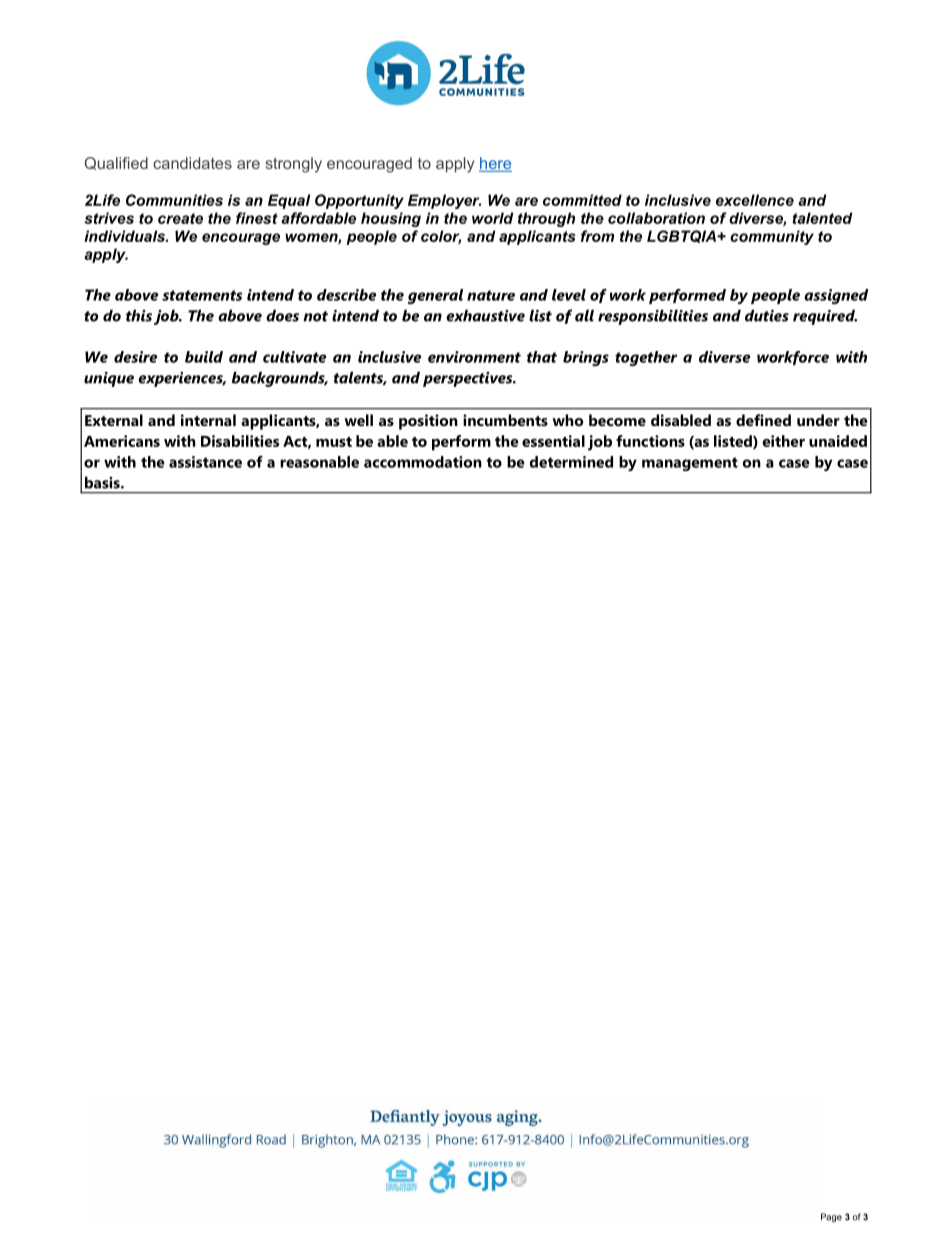 Image resolution: width=952 pixels, height=1233 pixels. Describe the element at coordinates (553, 441) in the document. I see `essential` at that location.
